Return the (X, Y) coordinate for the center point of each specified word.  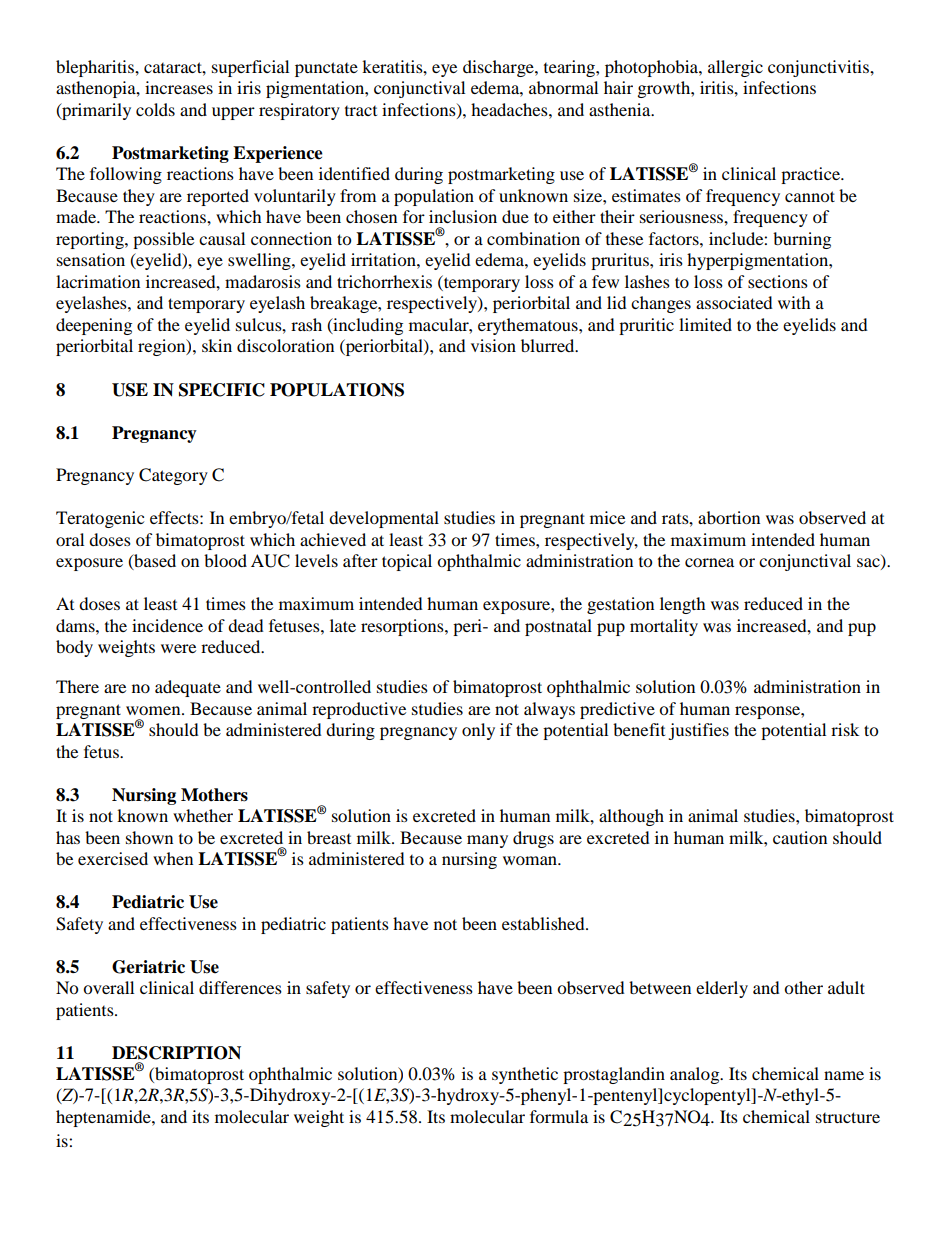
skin (217, 345)
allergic (735, 68)
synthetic (525, 1075)
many (487, 841)
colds (155, 109)
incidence (167, 625)
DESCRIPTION (176, 1053)
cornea (709, 562)
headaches (510, 109)
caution (800, 837)
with (794, 302)
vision (493, 345)
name (844, 1075)
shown (149, 837)
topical (407, 562)
